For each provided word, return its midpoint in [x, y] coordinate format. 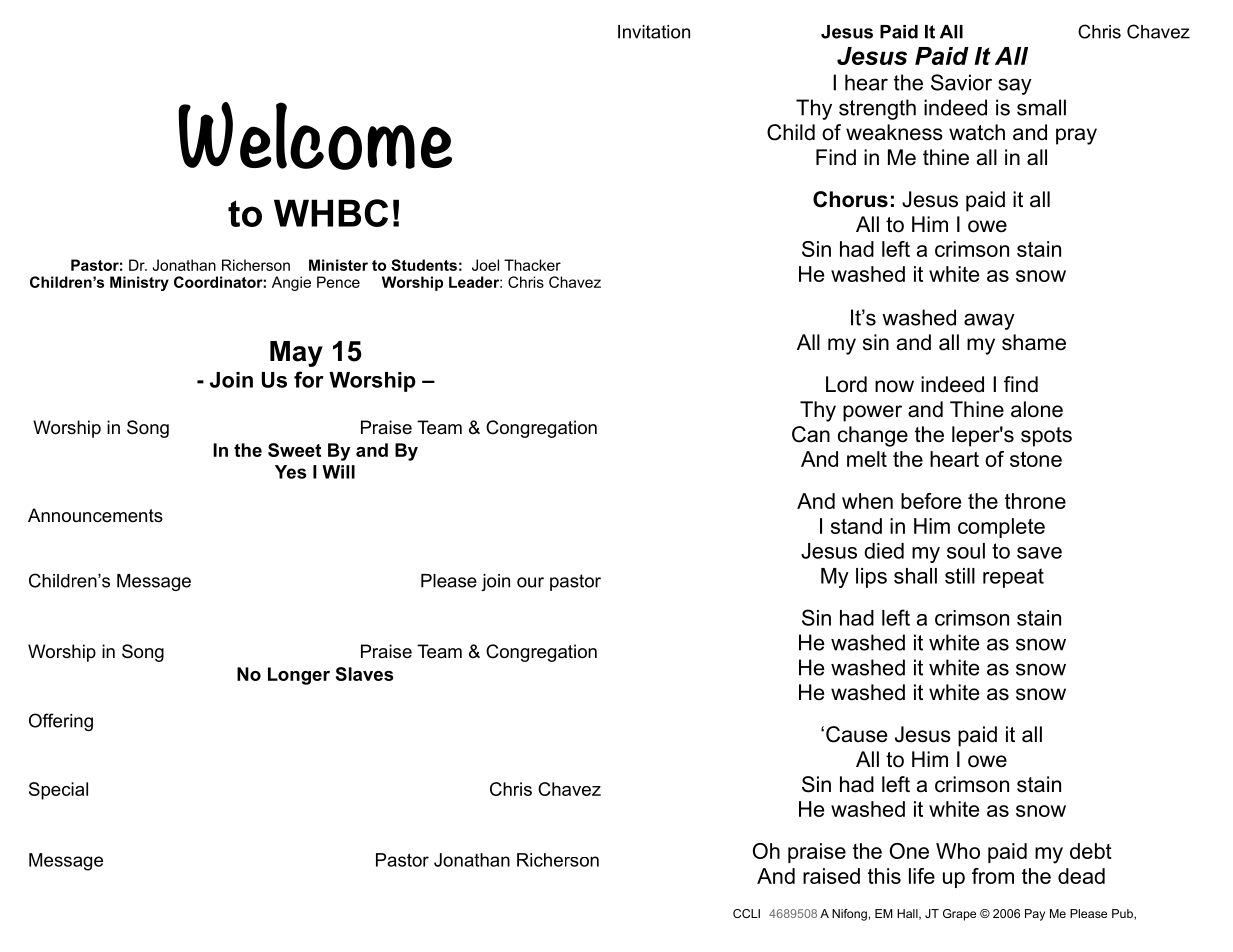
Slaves [364, 674]
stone [1036, 459]
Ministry [139, 283]
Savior [961, 82]
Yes [291, 472]
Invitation [654, 32]
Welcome [315, 136]
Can [811, 434]
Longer [299, 676]
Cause [856, 734]
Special [58, 791]
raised [831, 876]
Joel [485, 265]
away [989, 321]
